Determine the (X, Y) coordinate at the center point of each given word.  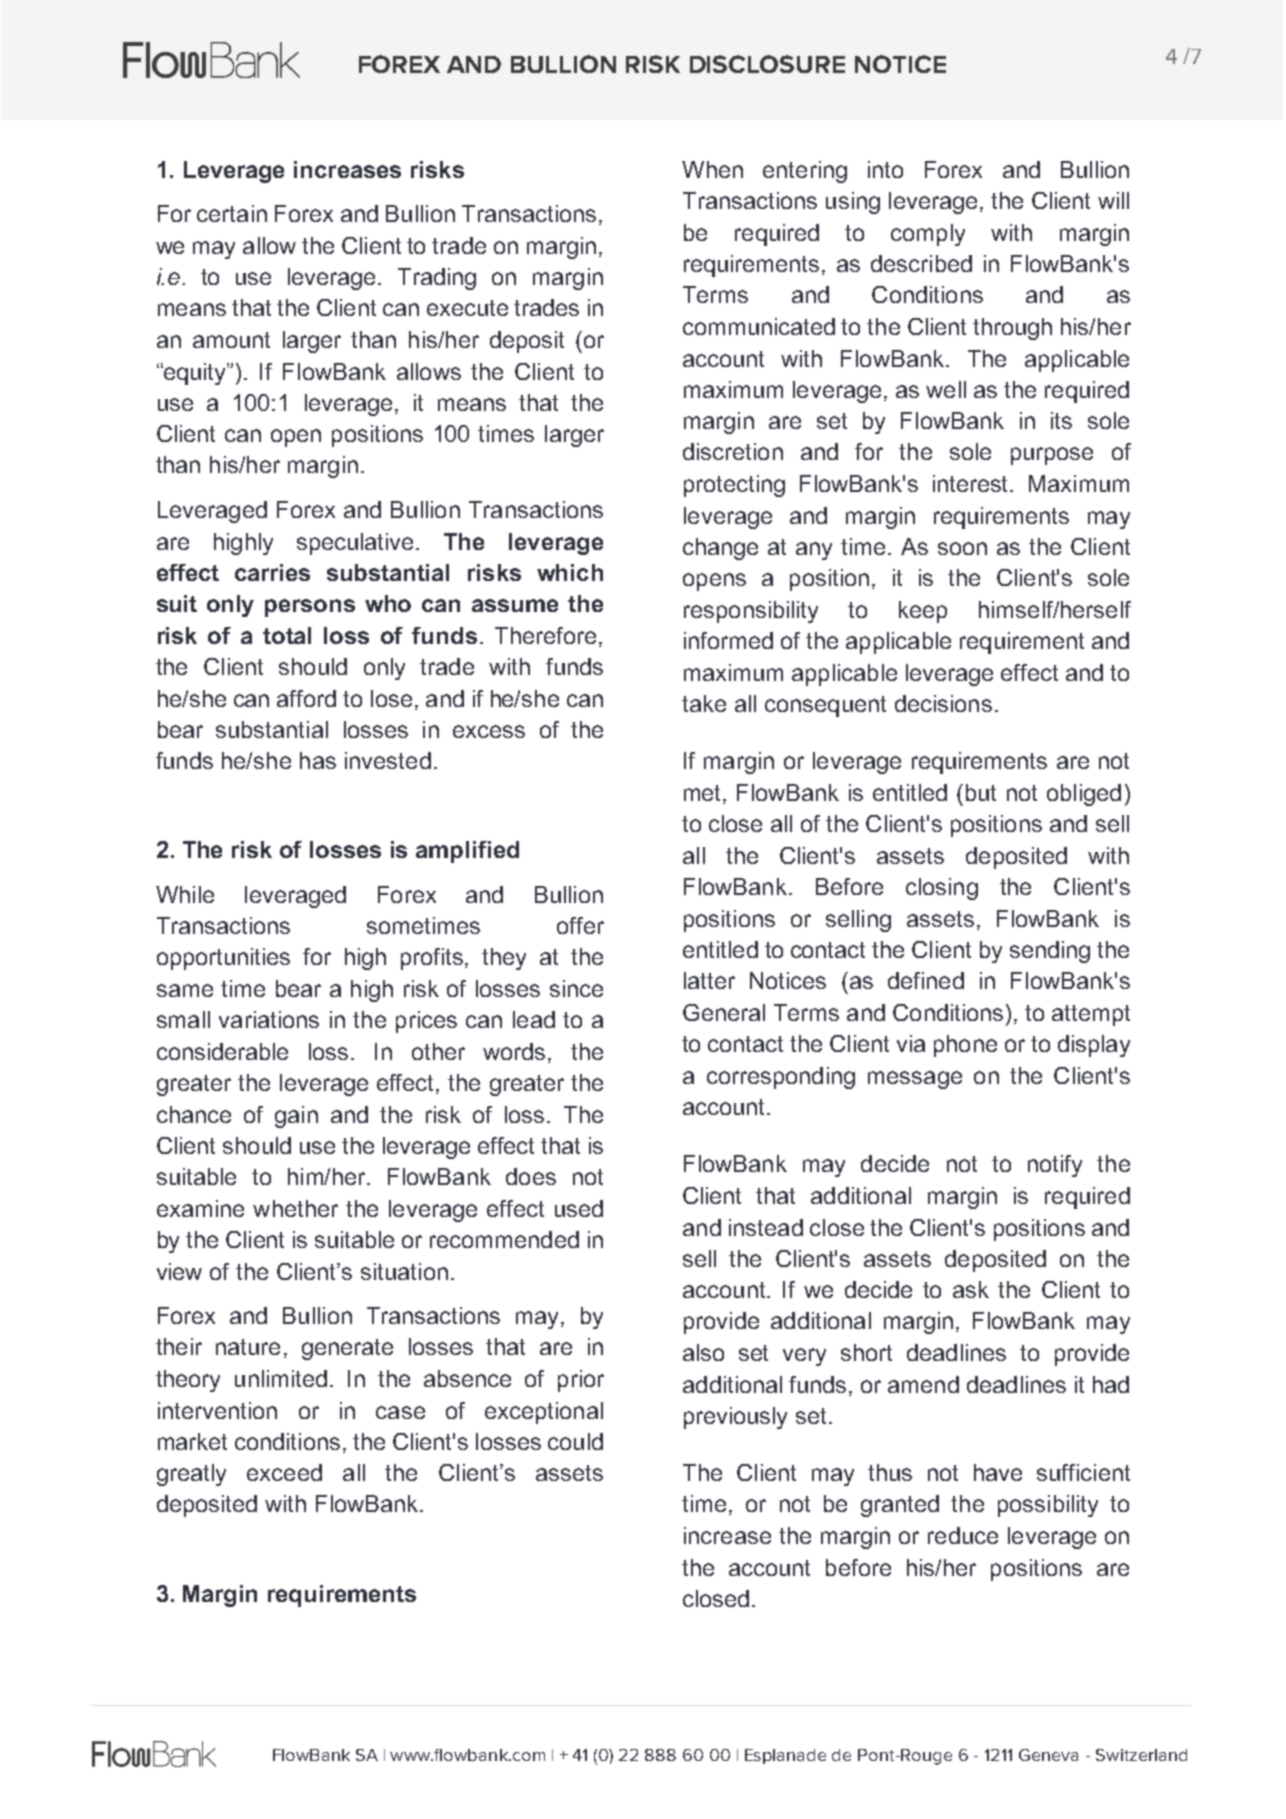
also (703, 1352)
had (1111, 1384)
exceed (284, 1472)
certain (232, 213)
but (981, 792)
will (1113, 200)
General (724, 1012)
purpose (1052, 456)
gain (296, 1117)
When (712, 169)
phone (965, 1046)
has (318, 760)
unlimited (281, 1378)
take (704, 703)
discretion (733, 451)
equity (195, 374)
